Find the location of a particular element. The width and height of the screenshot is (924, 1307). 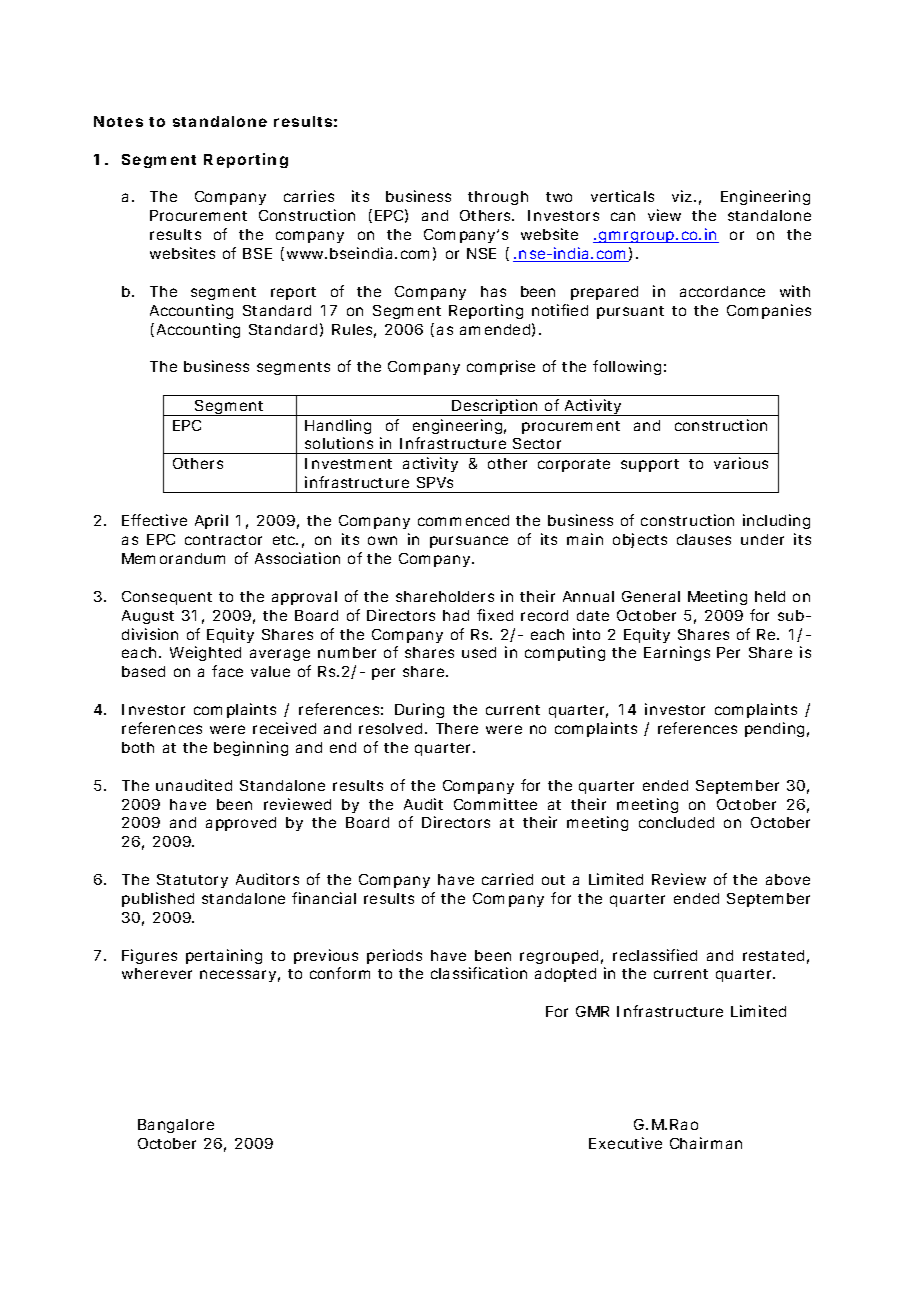

Bangalore is located at coordinates (176, 1126).
